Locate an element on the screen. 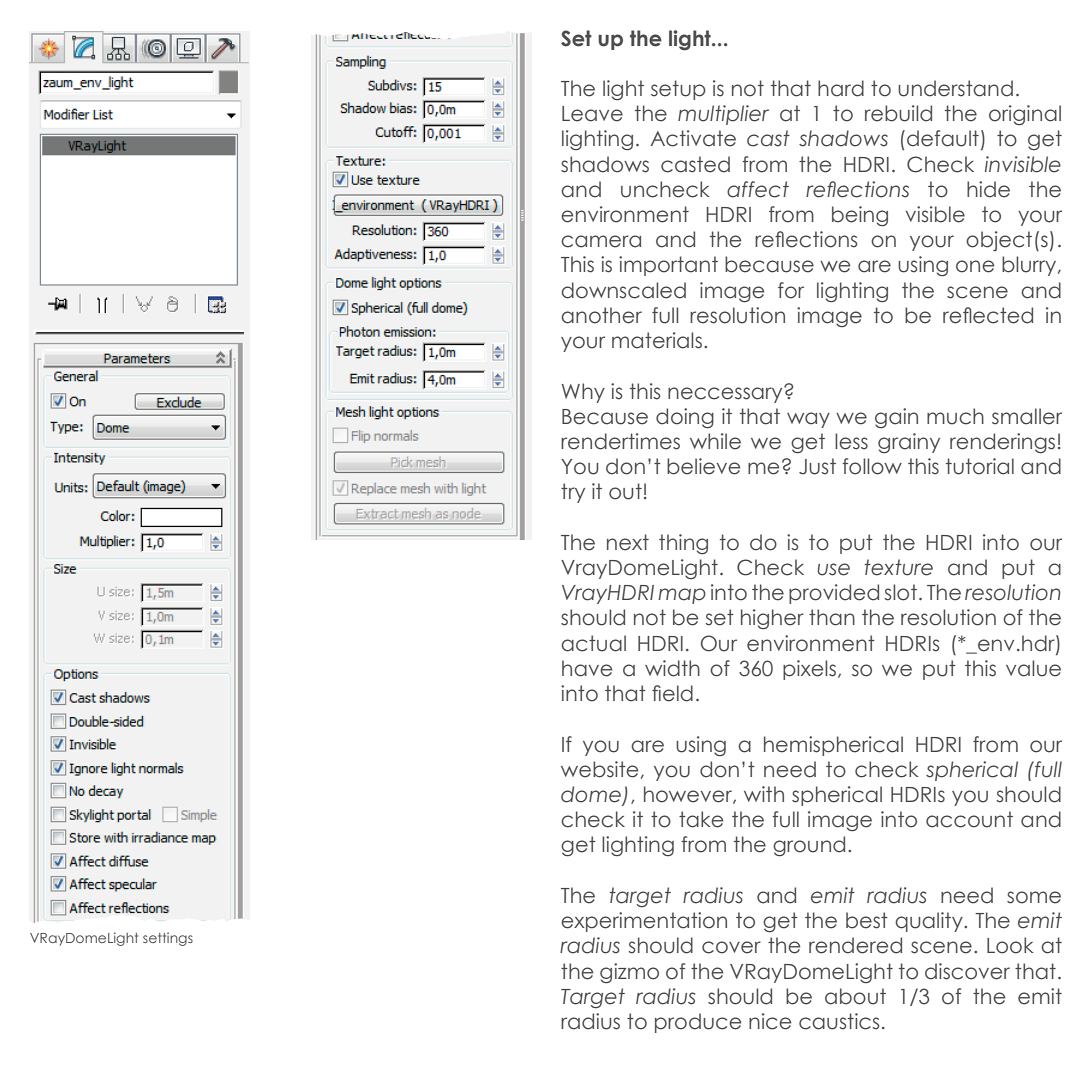 Image resolution: width=1092 pixels, height=1092 pixels. texture is located at coordinates (898, 567).
